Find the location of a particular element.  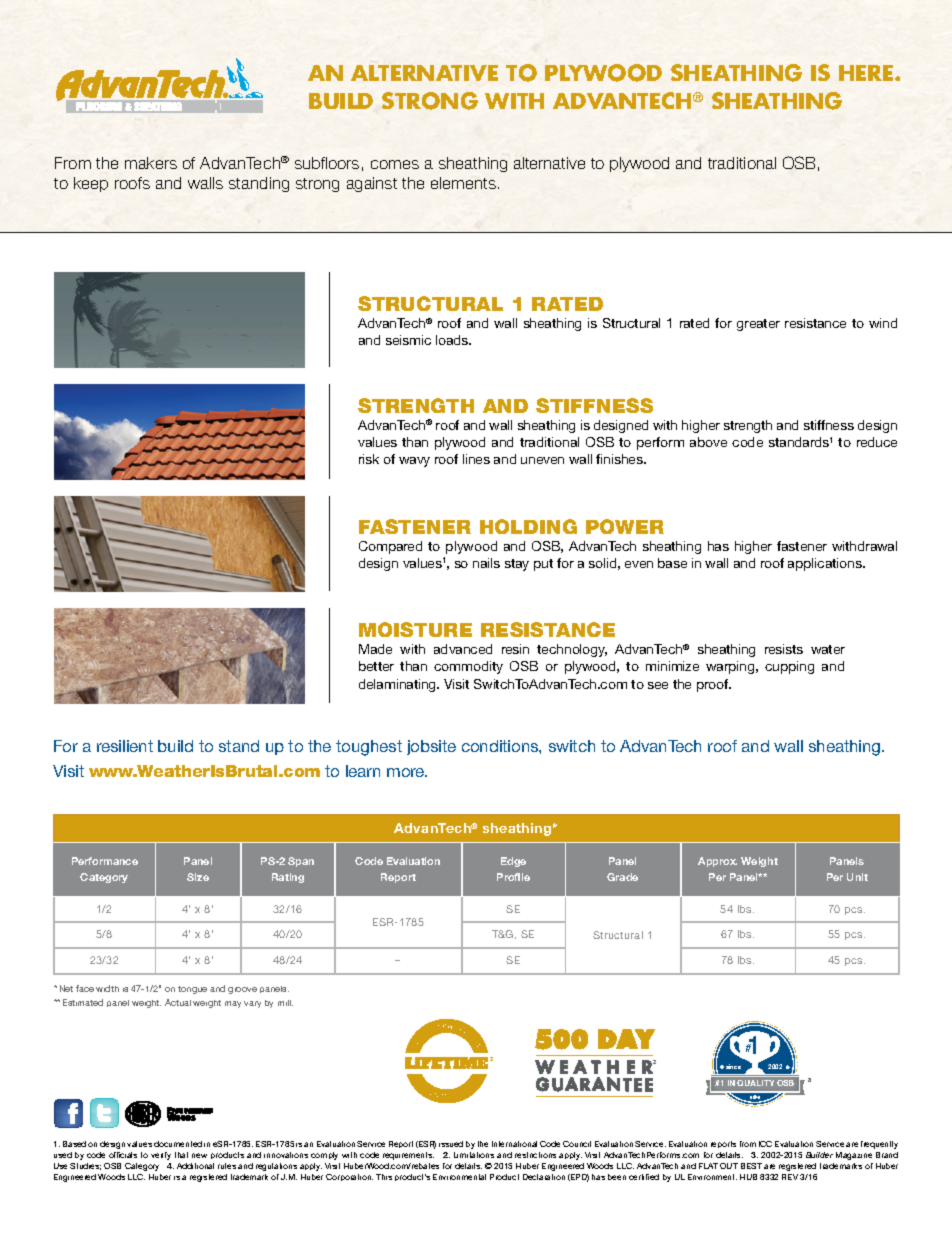

ICC is located at coordinates (765, 1144).
